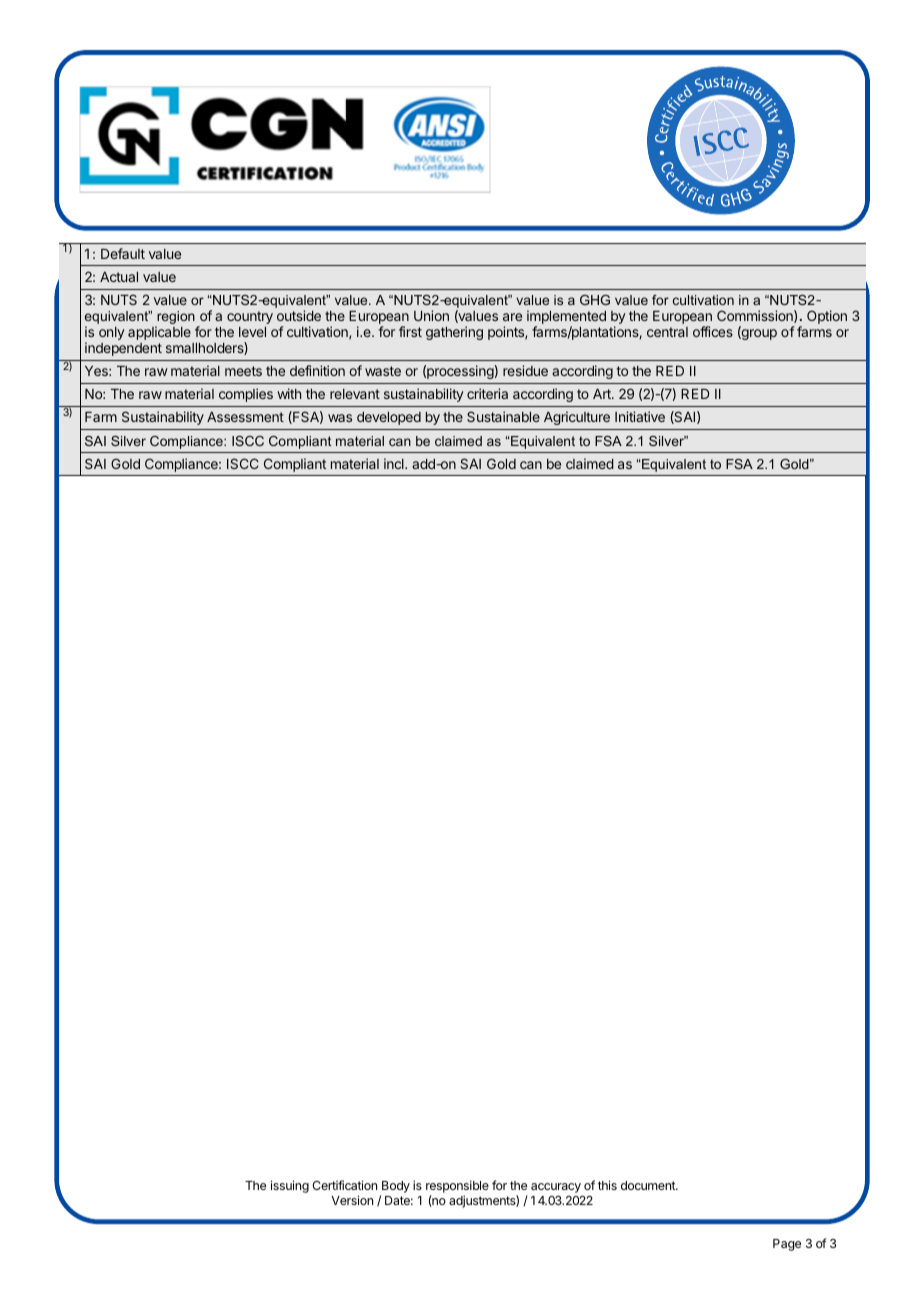 The width and height of the page is (924, 1309). What do you see at coordinates (431, 315) in the page?
I see `Union` at bounding box center [431, 315].
